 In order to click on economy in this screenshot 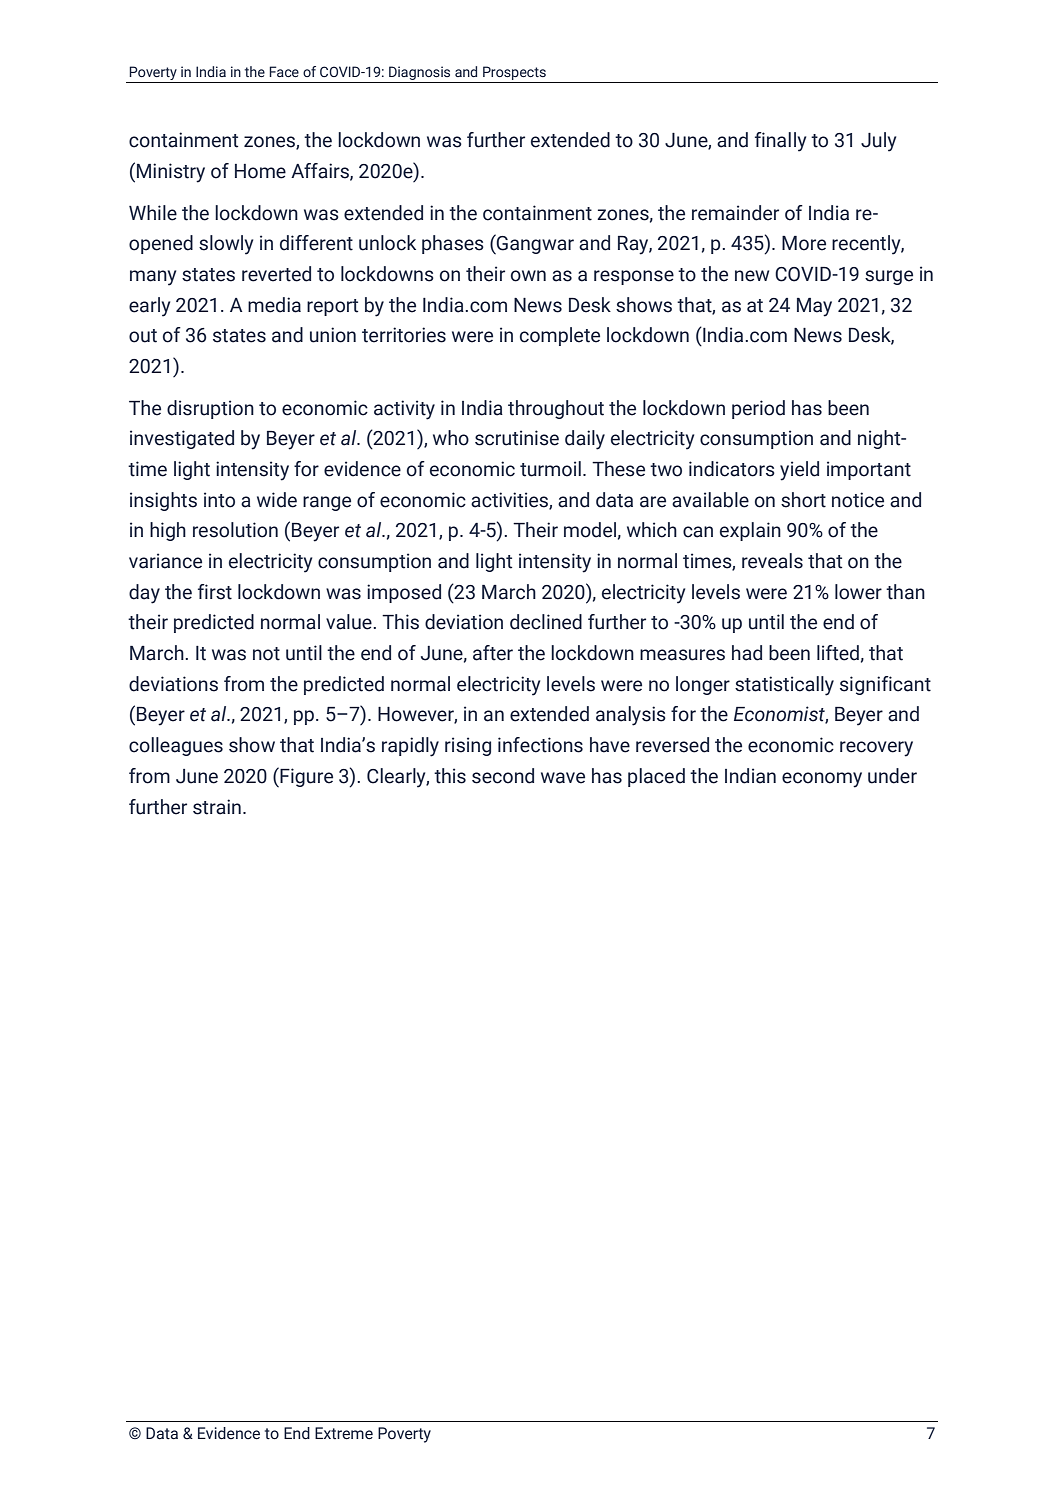, I will do `click(822, 780)`.
